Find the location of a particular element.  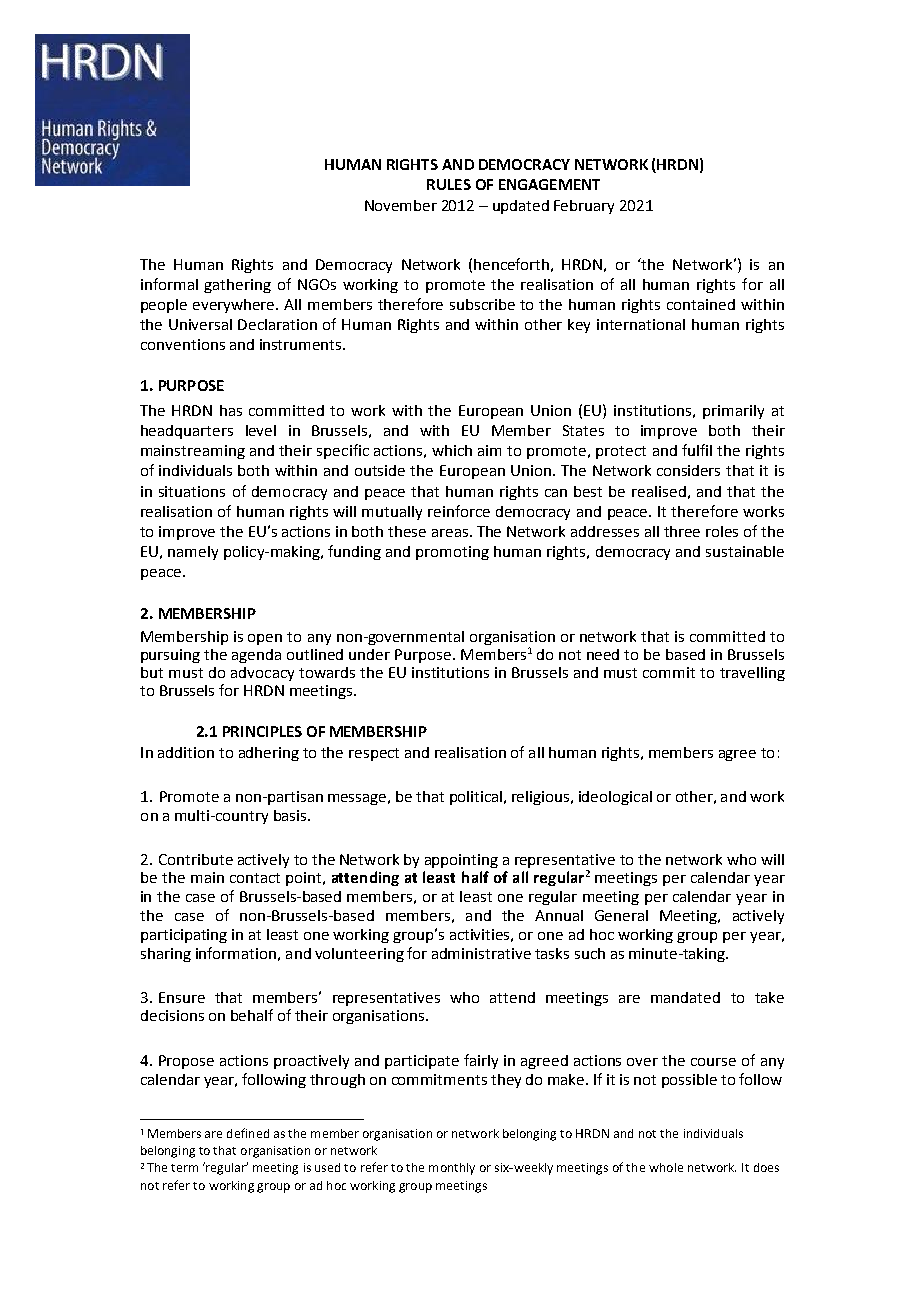

level is located at coordinates (261, 430).
